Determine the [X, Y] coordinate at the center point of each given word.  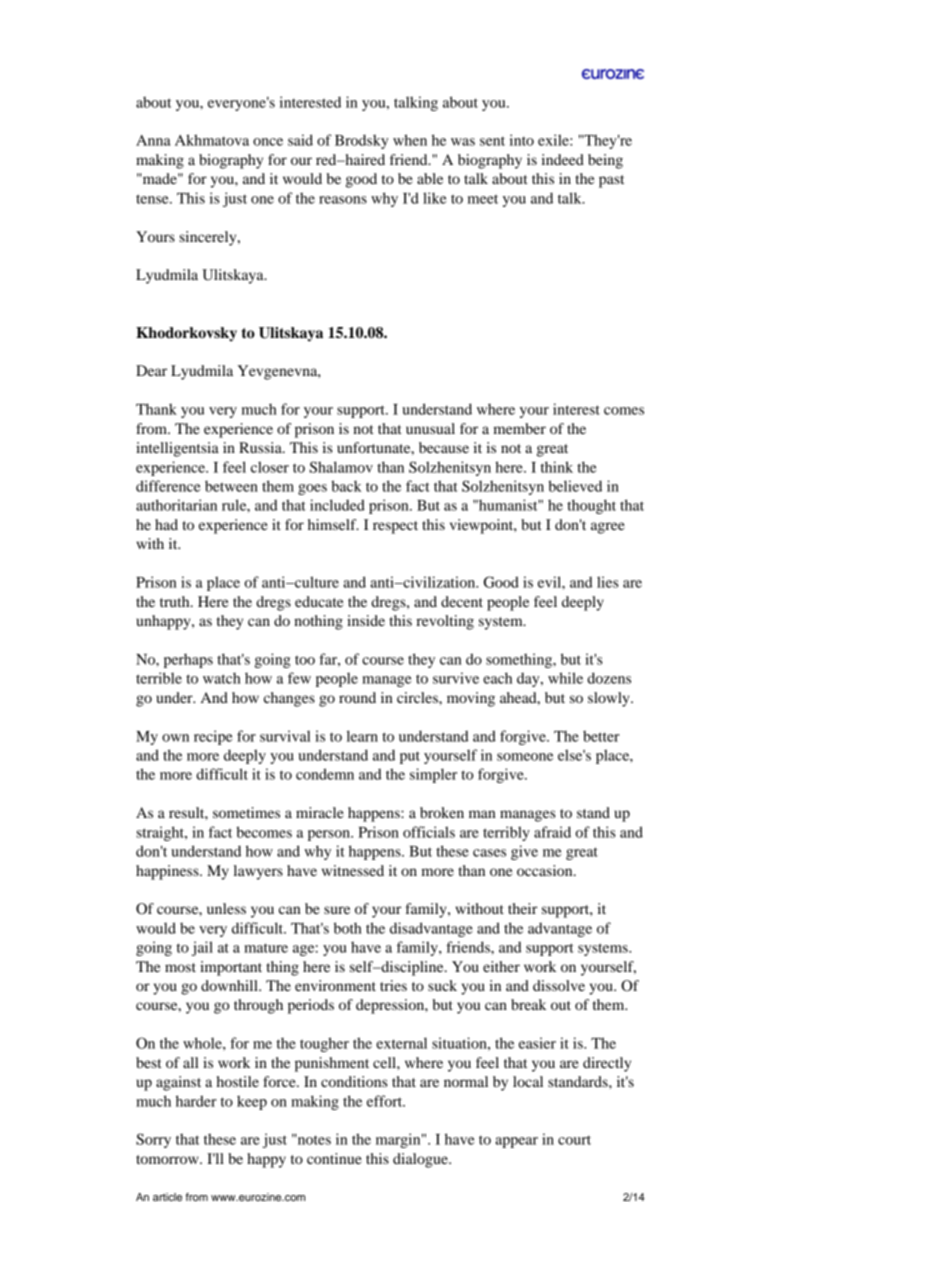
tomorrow [168, 1159]
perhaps [188, 660]
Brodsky [361, 141]
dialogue [421, 1160]
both [348, 928]
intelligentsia [177, 449]
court [574, 1140]
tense [153, 199]
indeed [562, 159]
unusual [430, 428]
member [519, 428]
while [565, 678]
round [357, 697]
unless [226, 908]
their [522, 908]
